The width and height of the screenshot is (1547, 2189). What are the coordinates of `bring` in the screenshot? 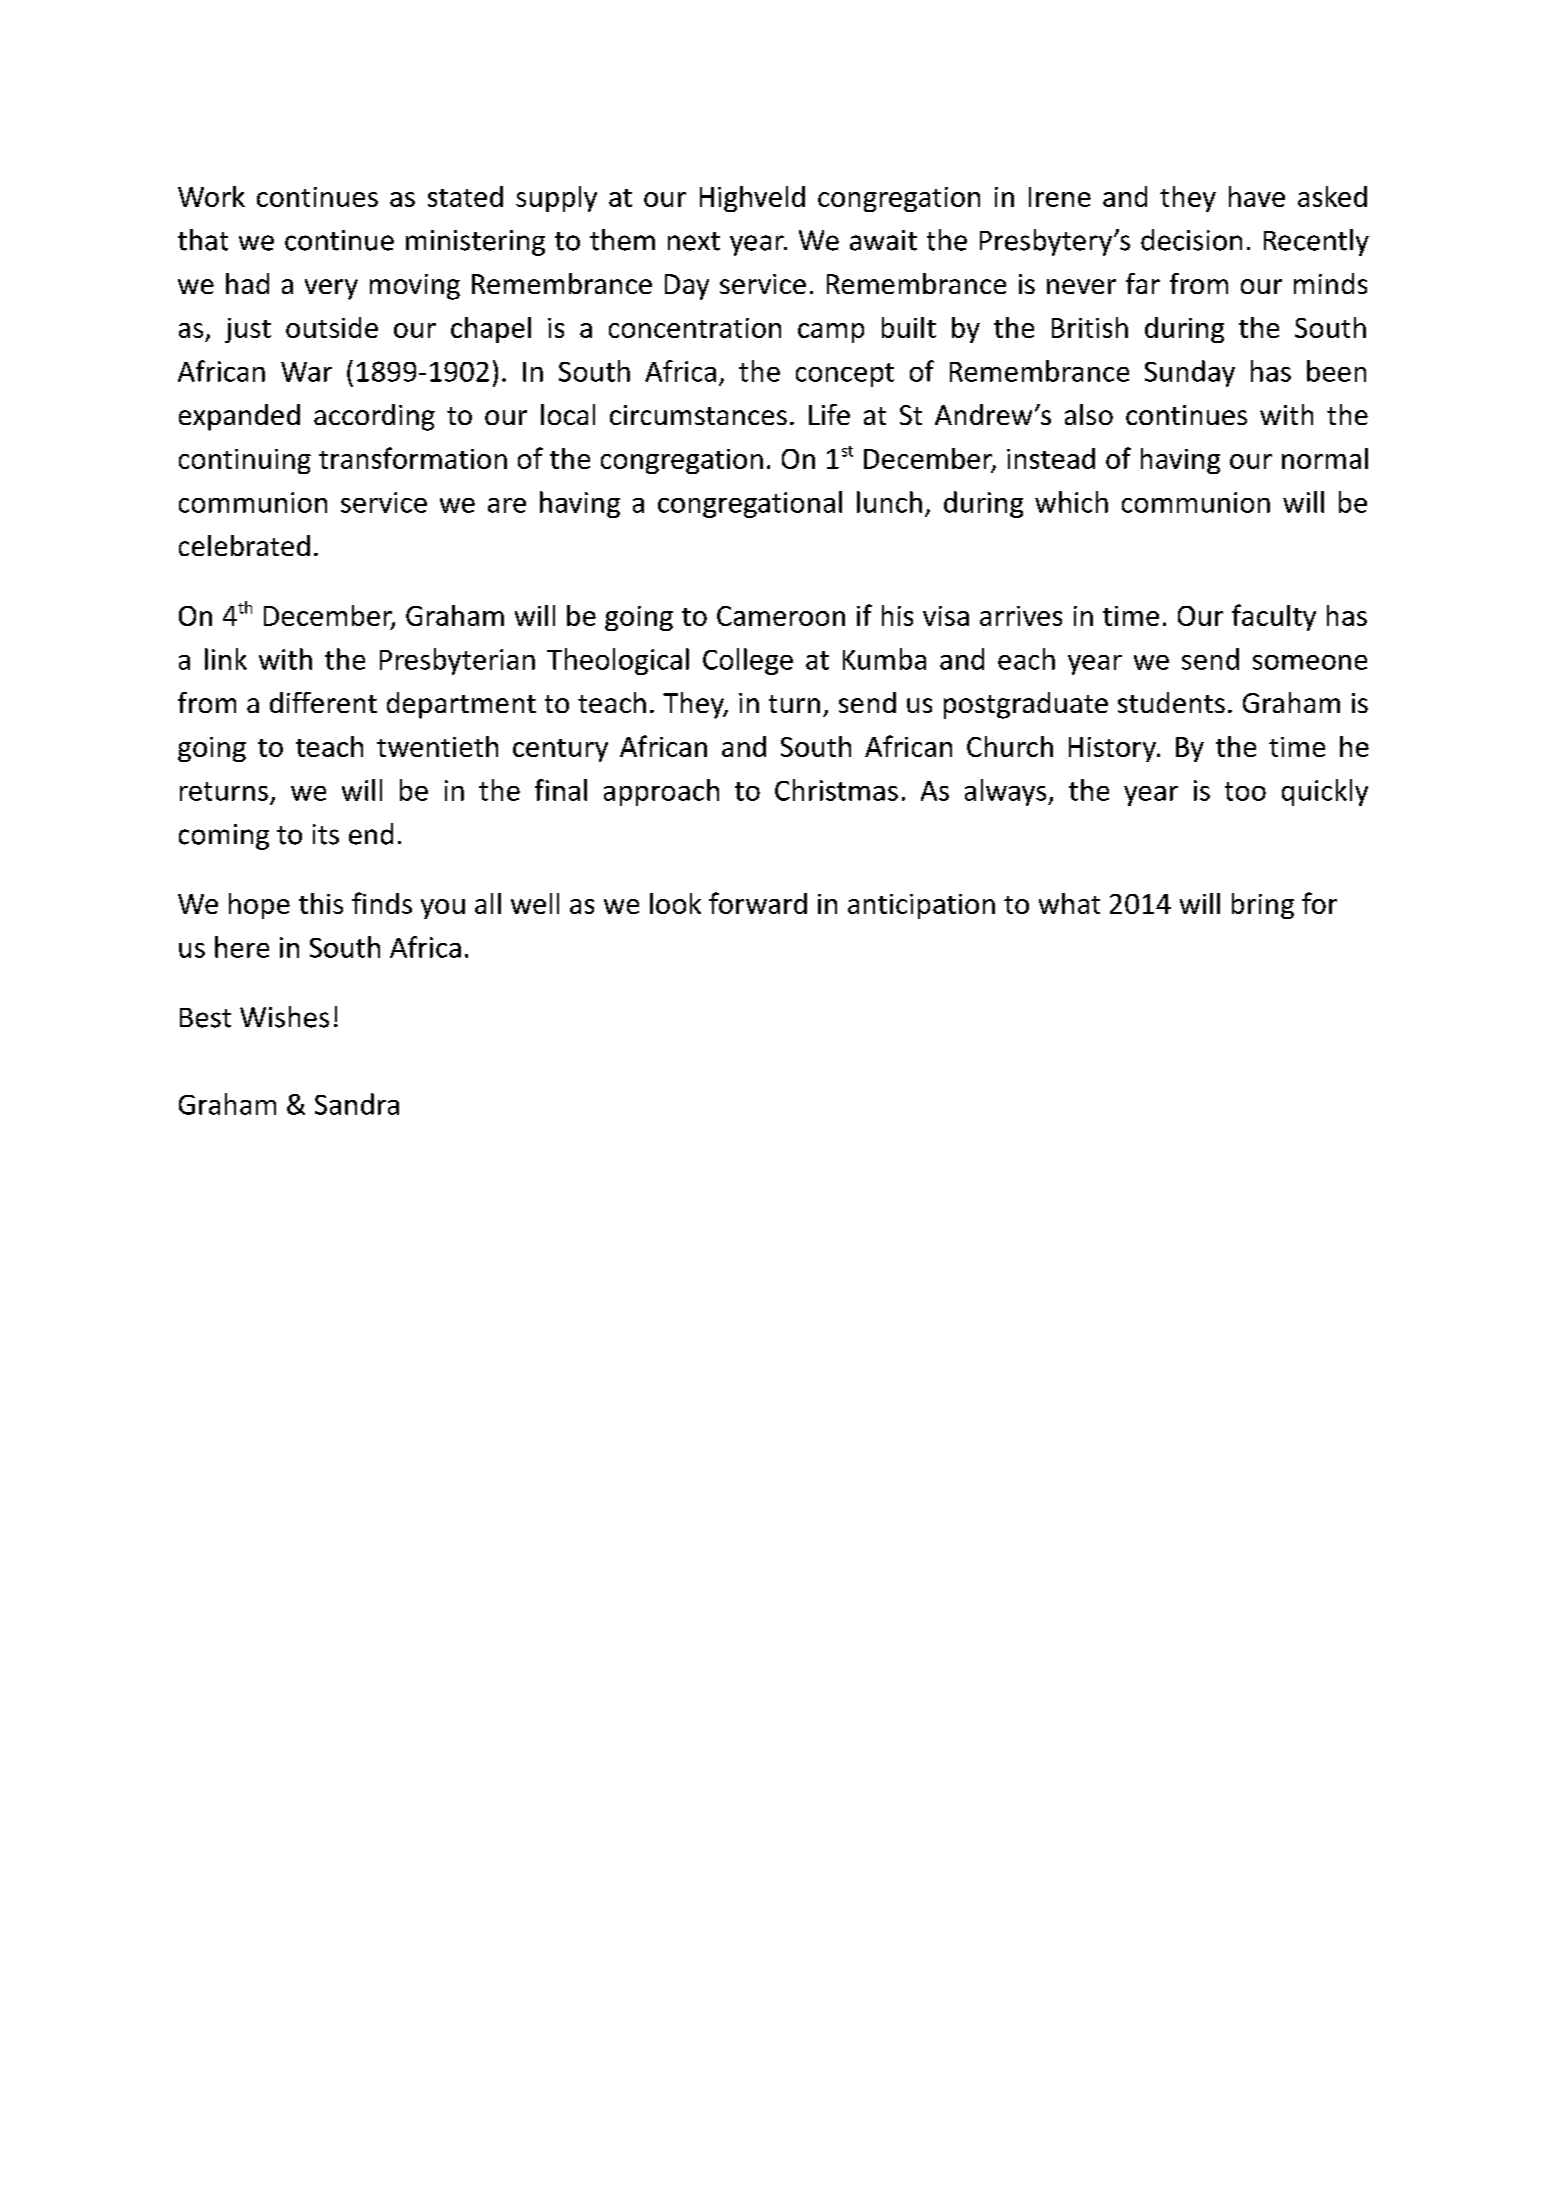 It's located at (1263, 906).
